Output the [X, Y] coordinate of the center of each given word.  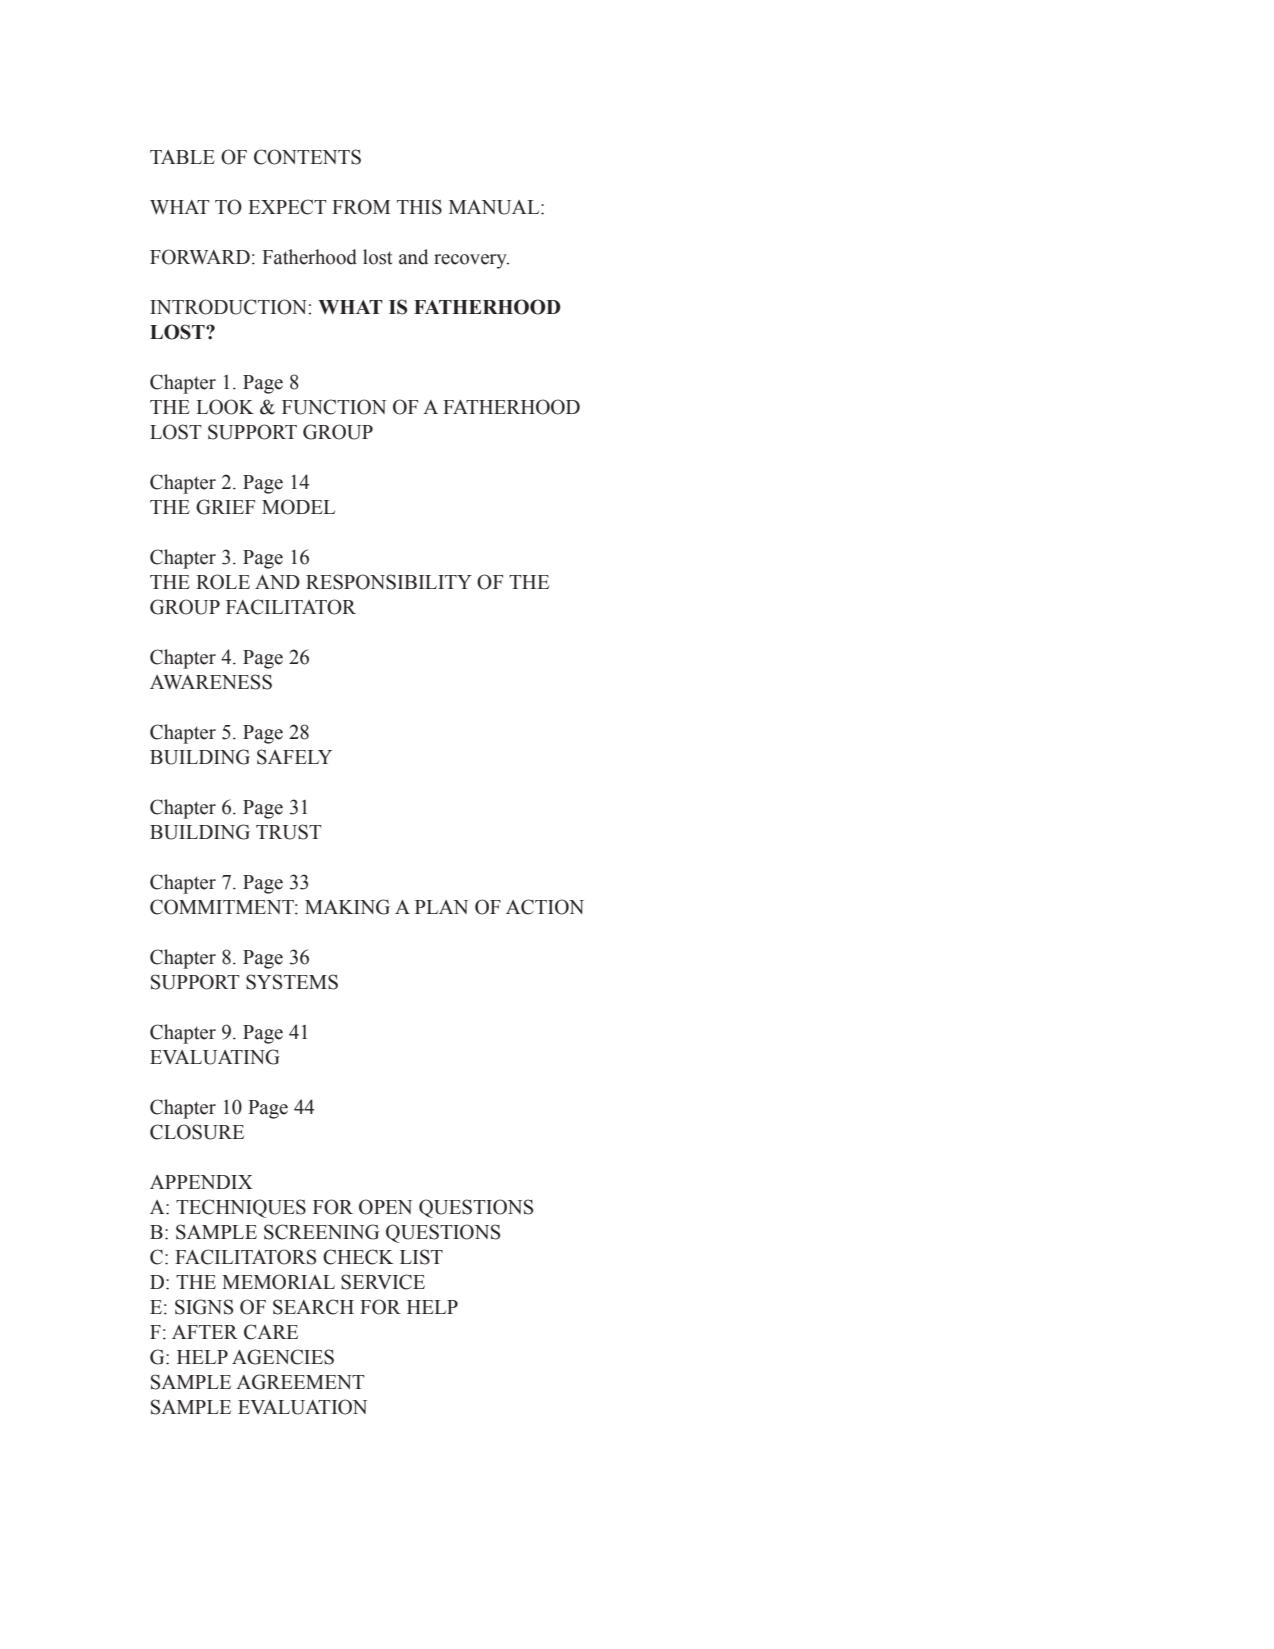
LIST [421, 1257]
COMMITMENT [223, 907]
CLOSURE [197, 1132]
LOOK [225, 407]
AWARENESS [211, 682]
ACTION [545, 907]
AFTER [205, 1332]
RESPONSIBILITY [389, 582]
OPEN [385, 1207]
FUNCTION [334, 407]
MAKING [347, 907]
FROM [361, 207]
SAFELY [294, 757]
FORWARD [200, 257]
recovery [471, 261]
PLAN [441, 907]
